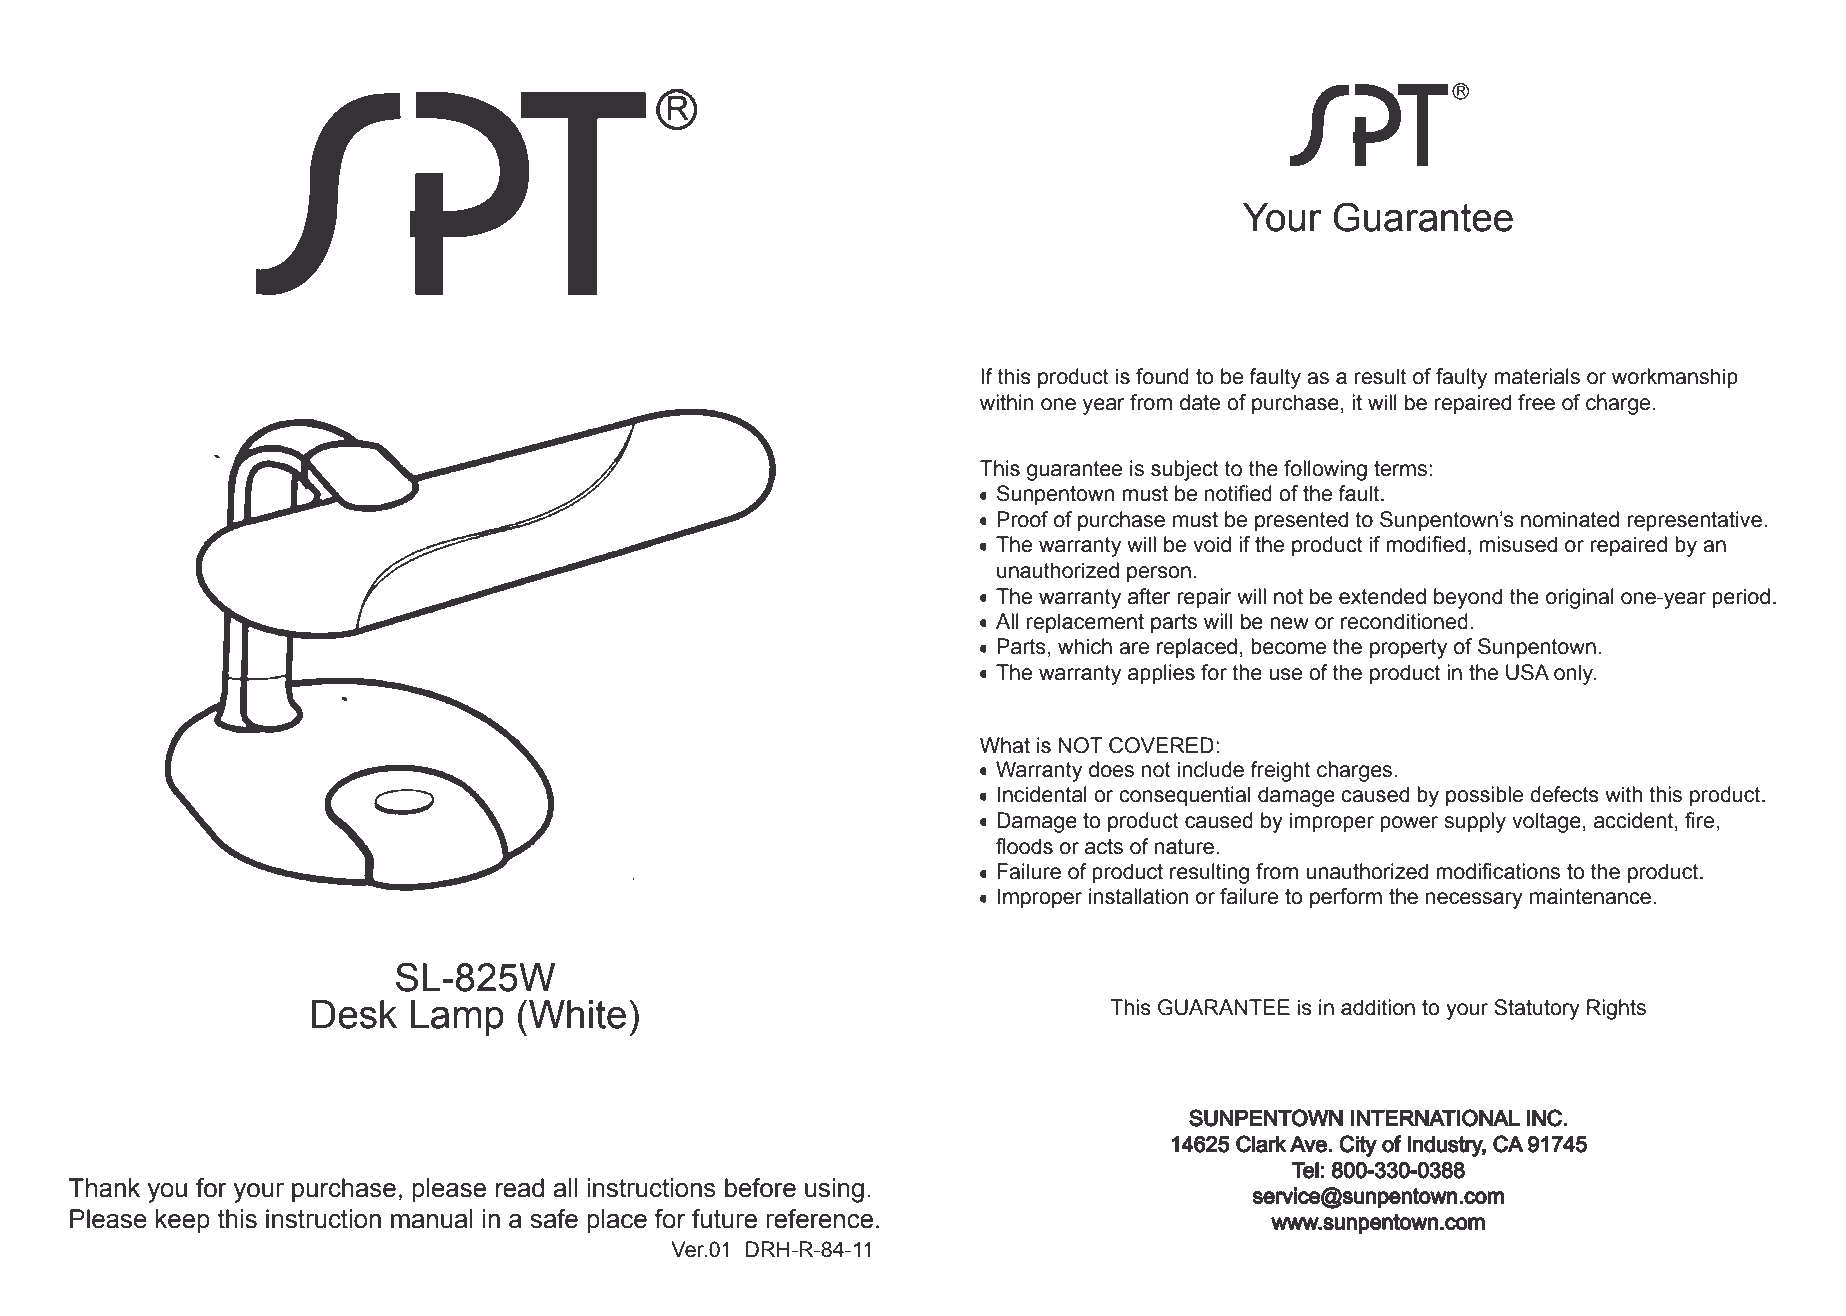 The height and width of the screenshot is (1316, 1846). What do you see at coordinates (1162, 376) in the screenshot?
I see `found` at bounding box center [1162, 376].
